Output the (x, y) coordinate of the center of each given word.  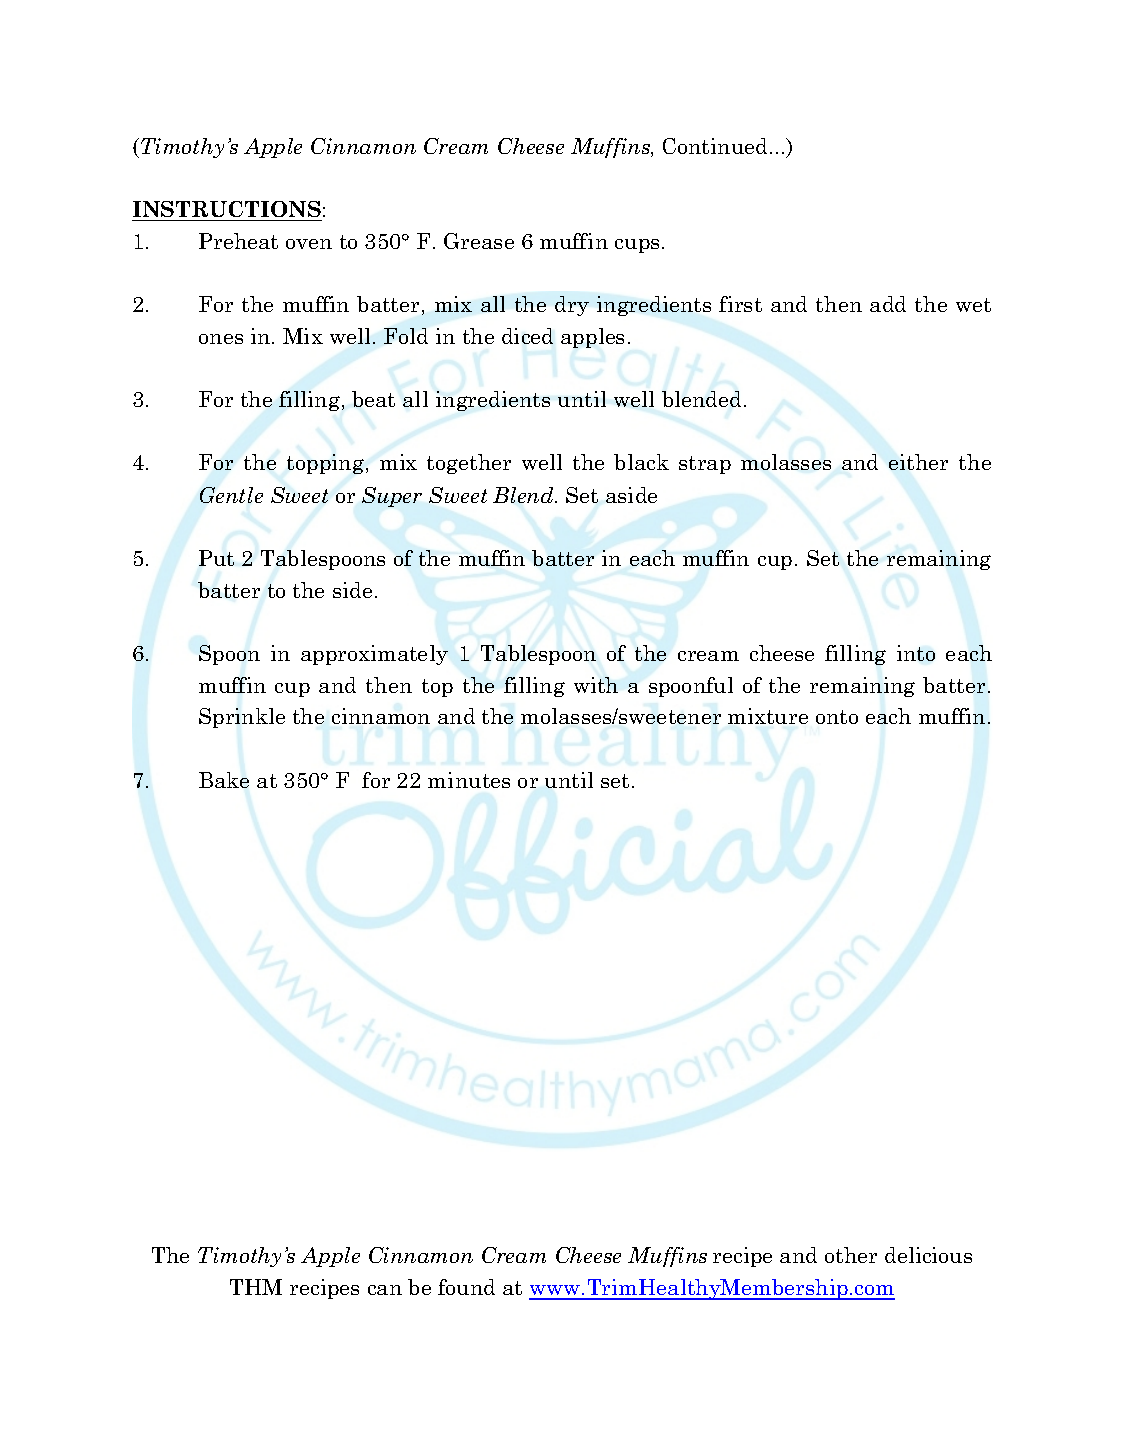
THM (256, 1287)
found (466, 1287)
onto (837, 717)
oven (309, 244)
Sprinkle (242, 718)
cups (637, 246)
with (596, 685)
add (888, 304)
